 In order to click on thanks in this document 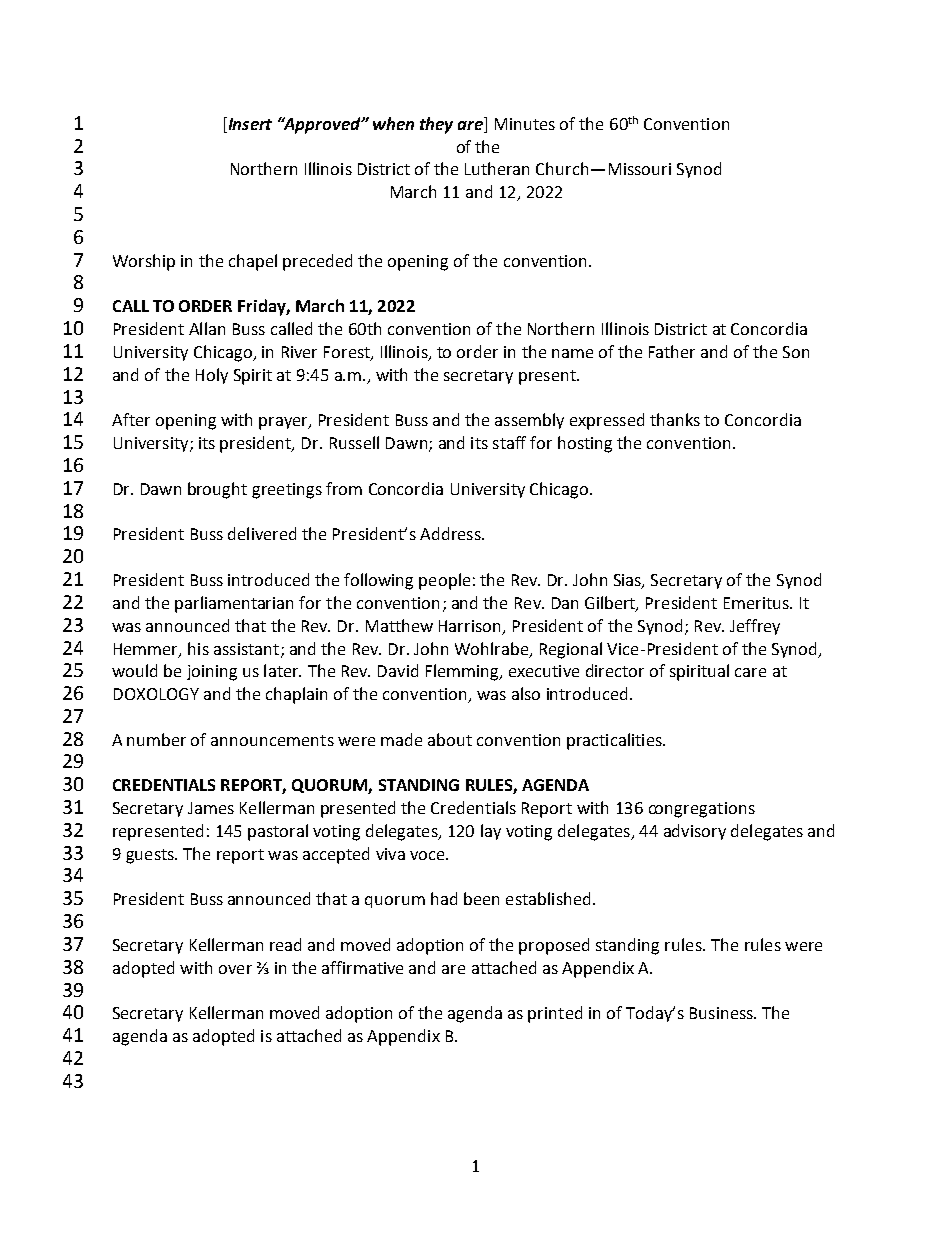, I will do `click(675, 419)`.
